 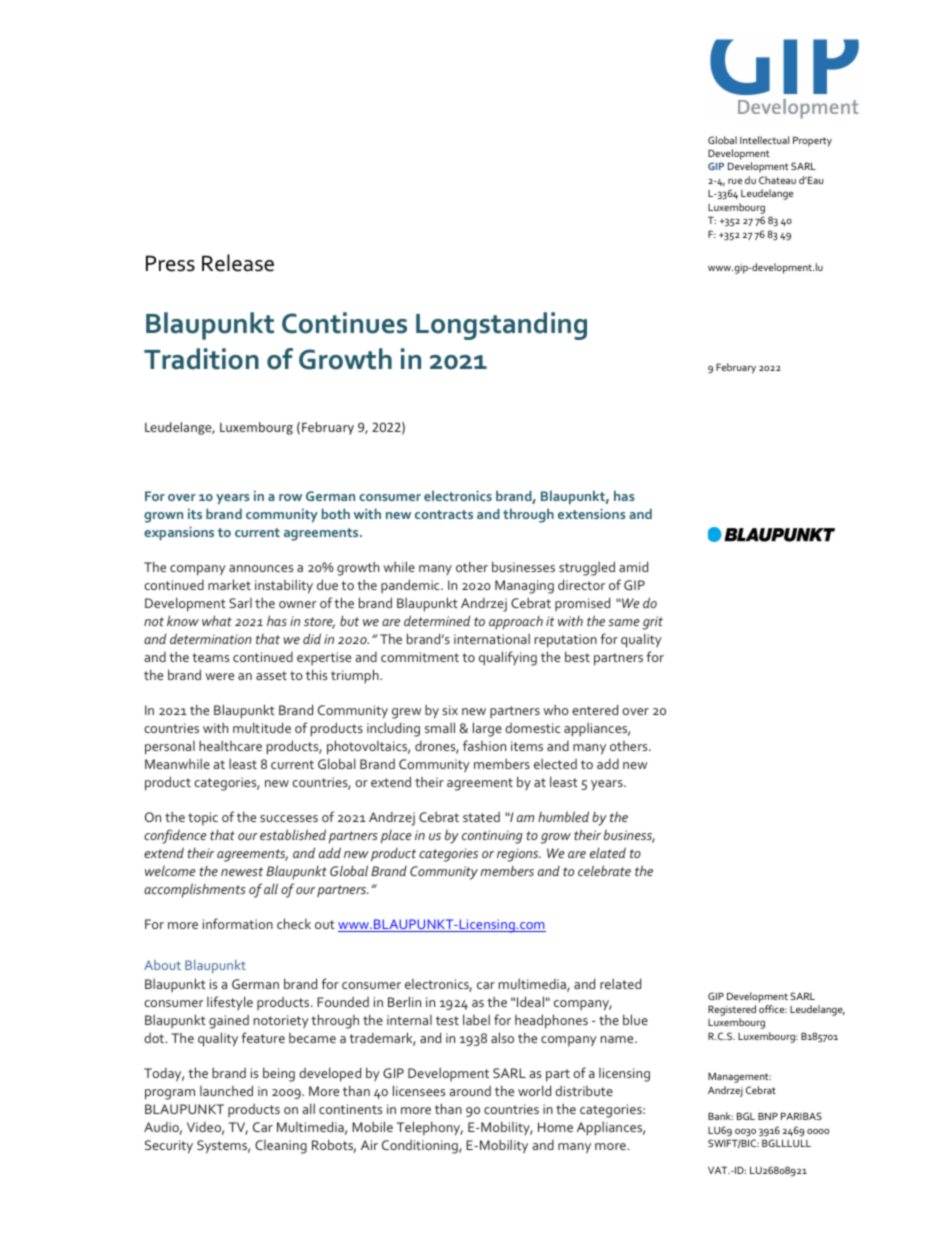 What do you see at coordinates (195, 513) in the page?
I see `its` at bounding box center [195, 513].
